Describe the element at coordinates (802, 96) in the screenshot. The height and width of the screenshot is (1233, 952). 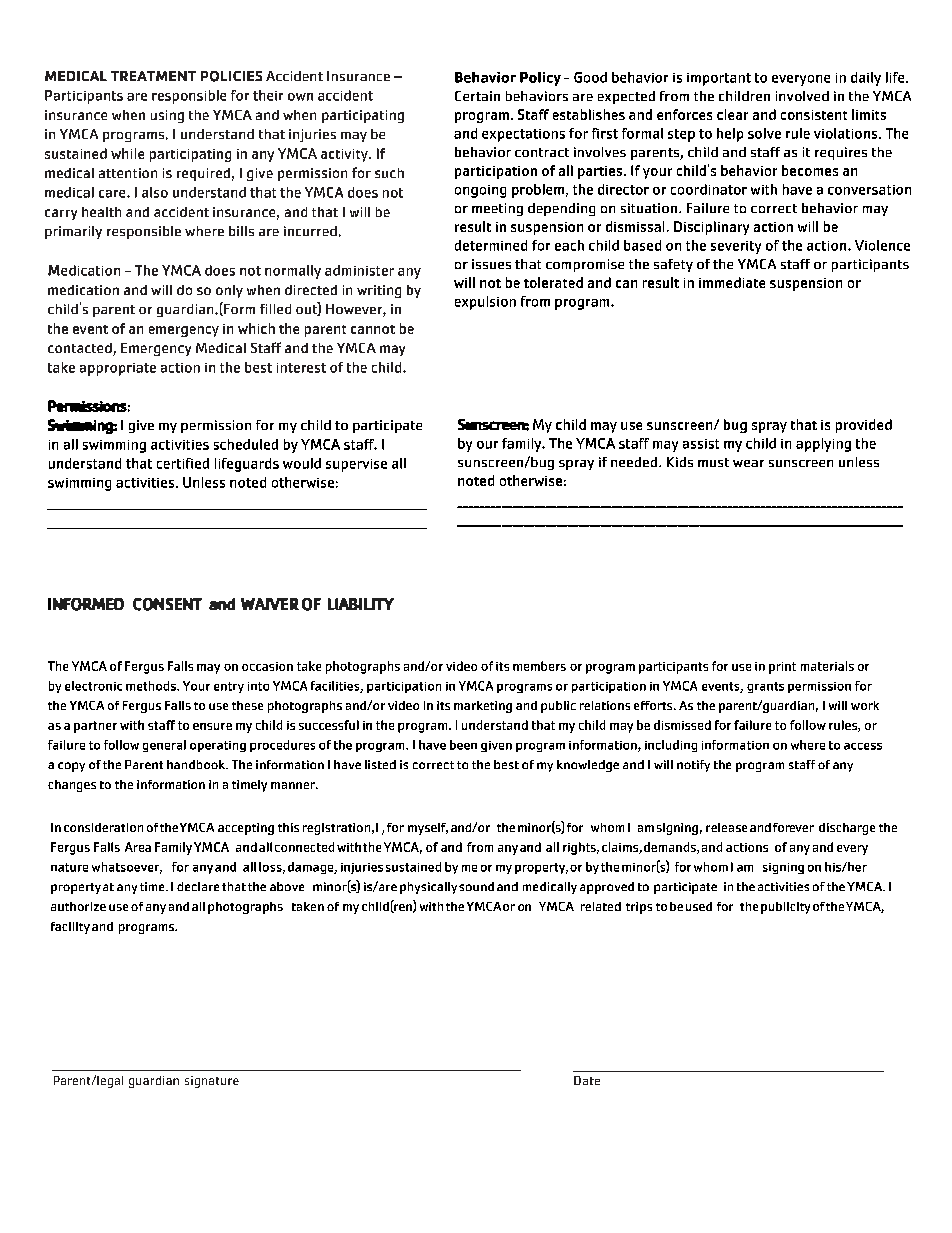
I see `involved` at that location.
